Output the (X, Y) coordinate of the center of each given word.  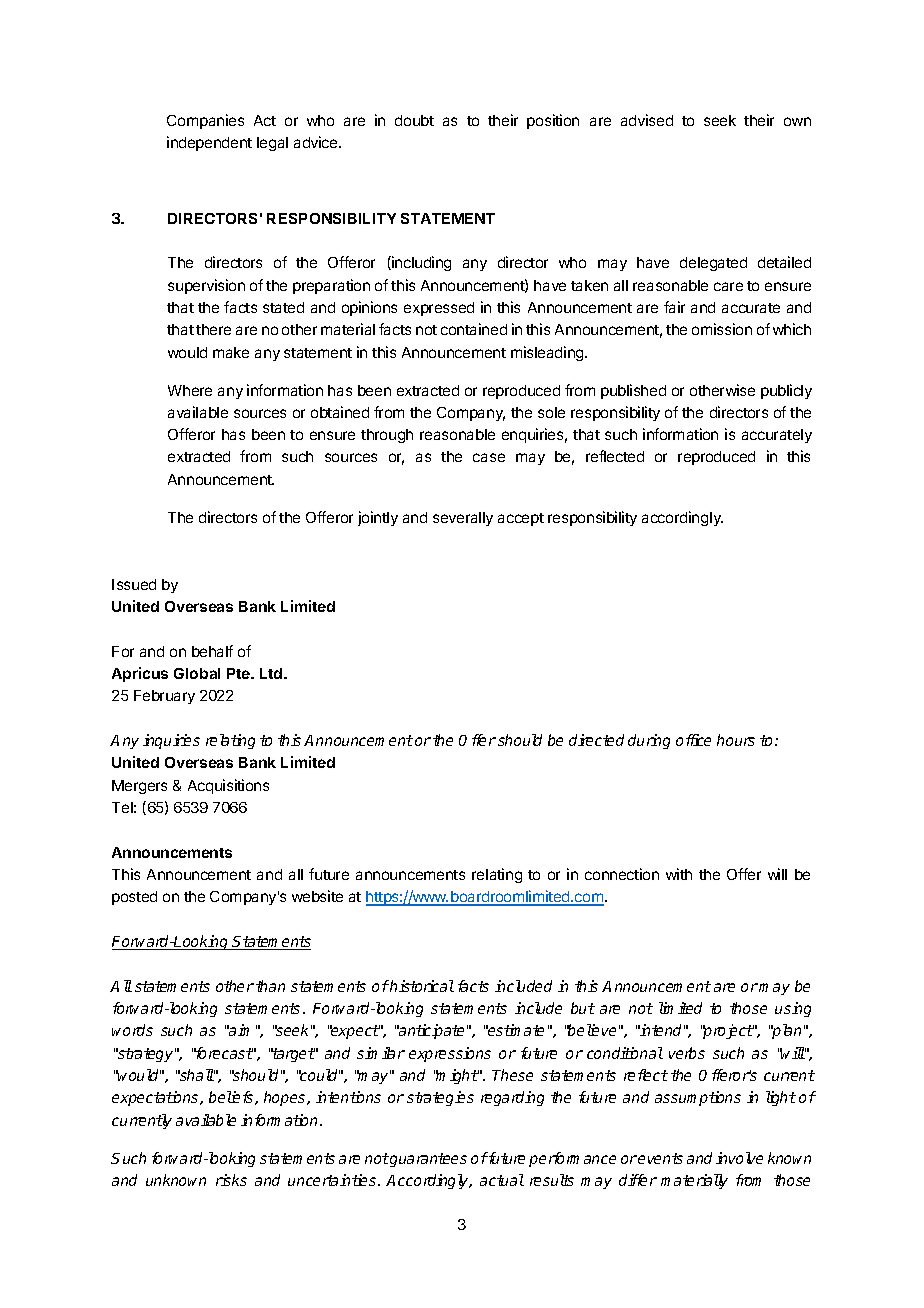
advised (647, 120)
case (489, 457)
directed (596, 740)
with (679, 874)
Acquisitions (228, 786)
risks (231, 1180)
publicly (786, 391)
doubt (414, 120)
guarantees (427, 1160)
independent (209, 143)
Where (190, 390)
